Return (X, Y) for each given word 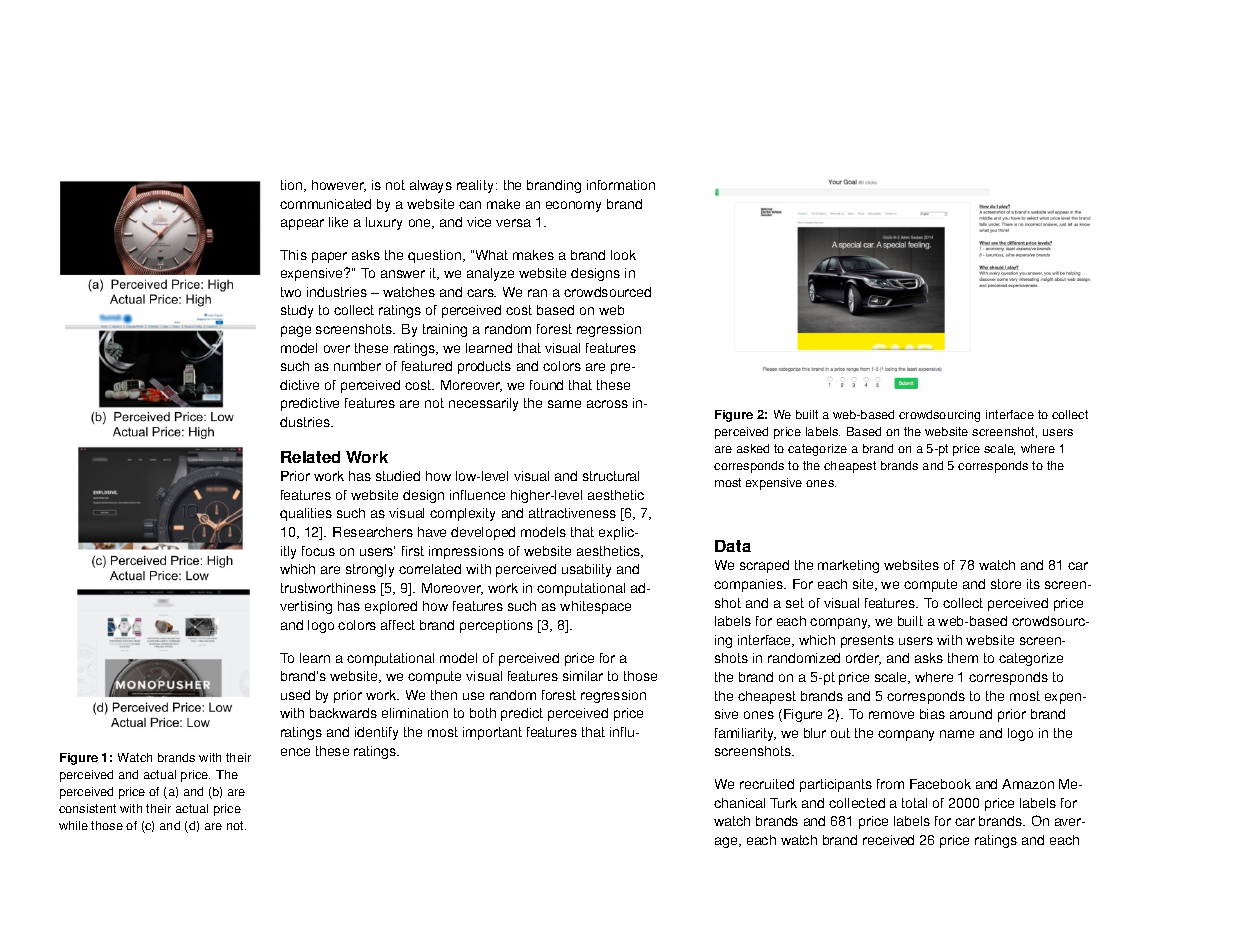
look (623, 255)
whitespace (595, 607)
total (914, 803)
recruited (767, 784)
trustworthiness (328, 588)
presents (867, 641)
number (357, 366)
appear (302, 224)
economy (573, 206)
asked (753, 448)
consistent (87, 808)
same (564, 404)
